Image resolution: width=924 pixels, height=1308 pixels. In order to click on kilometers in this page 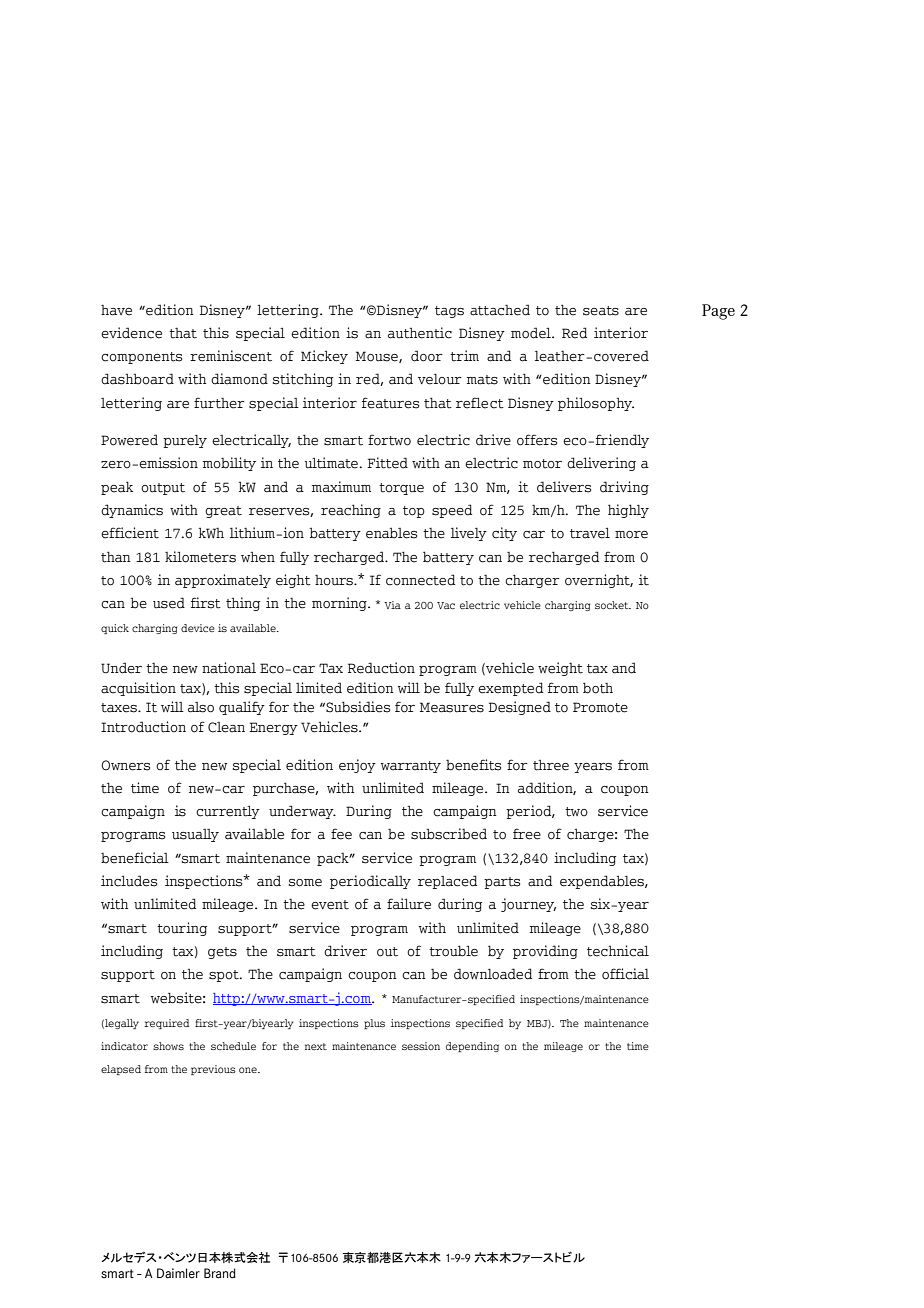, I will do `click(200, 557)`.
